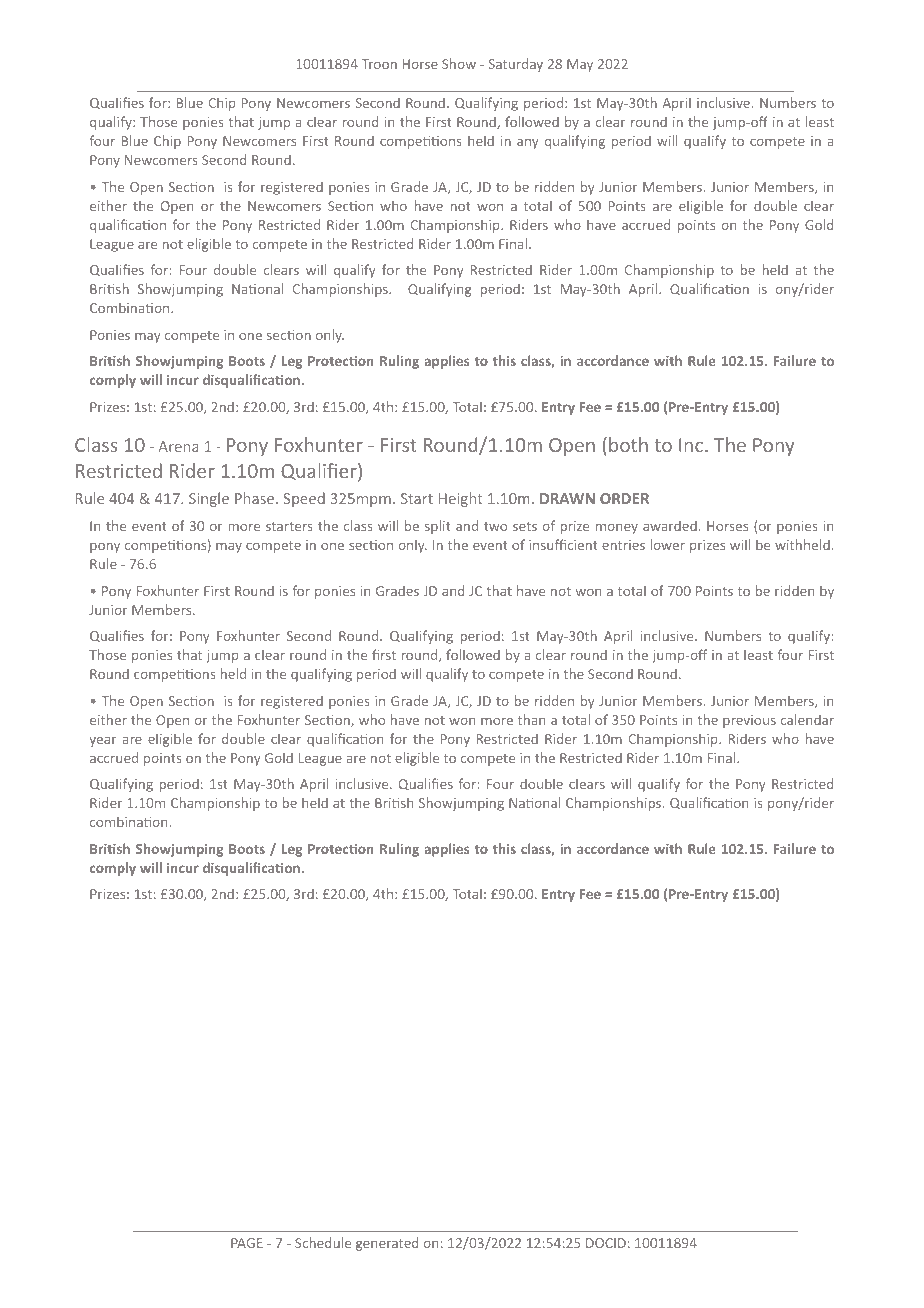  Describe the element at coordinates (528, 144) in the screenshot. I see `any` at that location.
